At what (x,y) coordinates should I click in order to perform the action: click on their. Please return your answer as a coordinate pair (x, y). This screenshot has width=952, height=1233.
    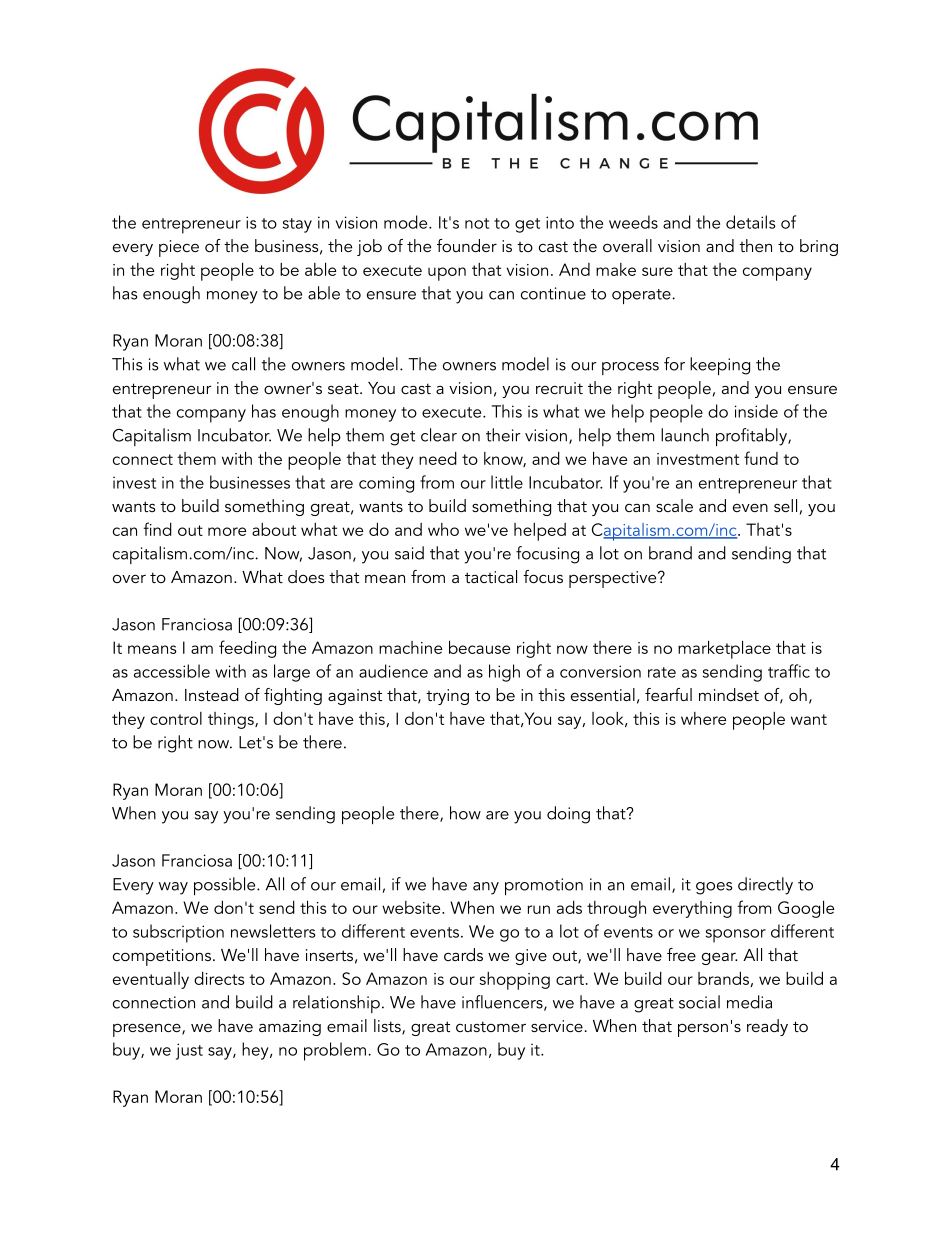
    Looking at the image, I should click on (503, 435).
